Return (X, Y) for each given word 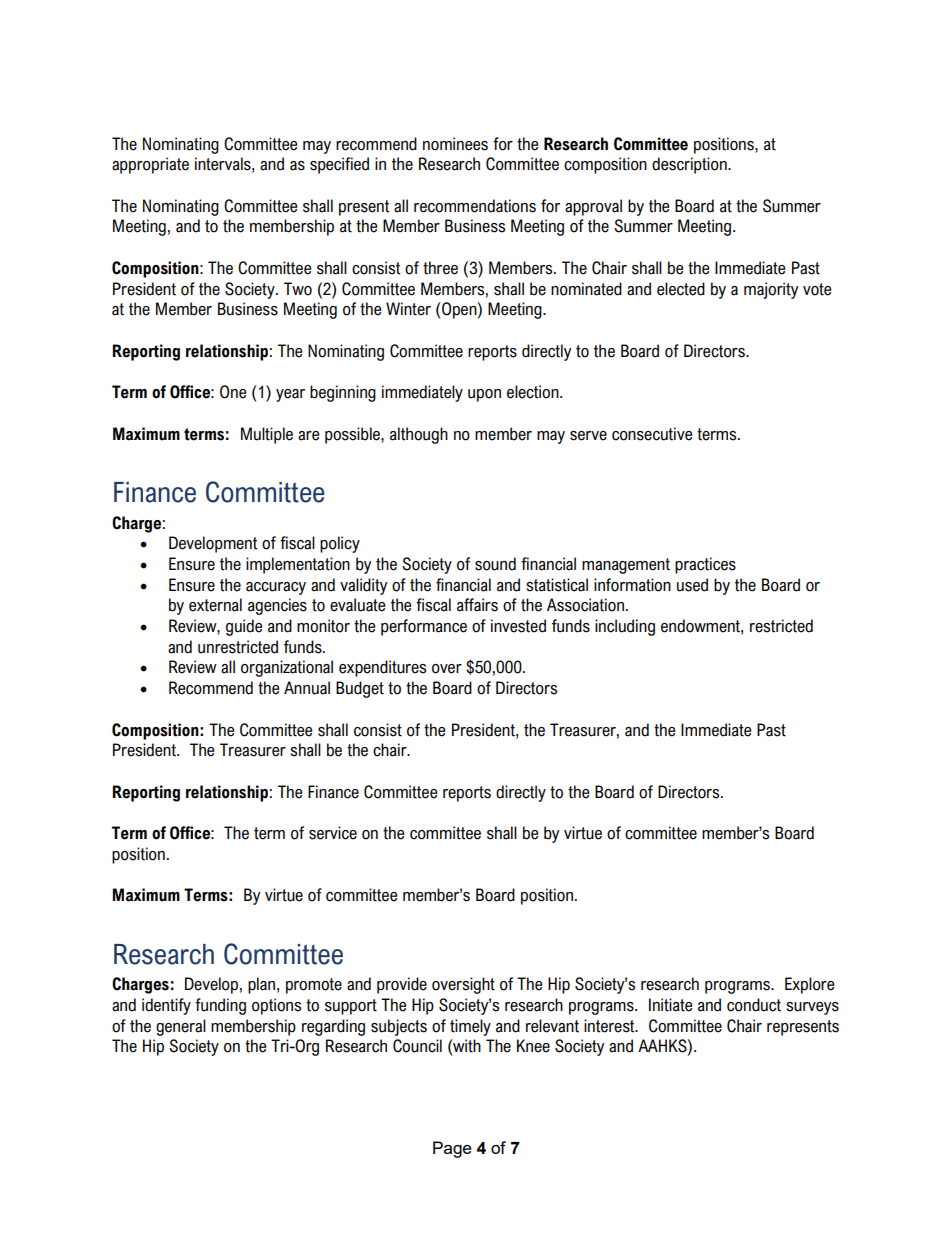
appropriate (150, 165)
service (333, 833)
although (419, 435)
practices (705, 565)
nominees (455, 144)
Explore (809, 985)
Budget (360, 689)
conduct (754, 1005)
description (690, 165)
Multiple (267, 435)
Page (452, 1149)
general (181, 1027)
